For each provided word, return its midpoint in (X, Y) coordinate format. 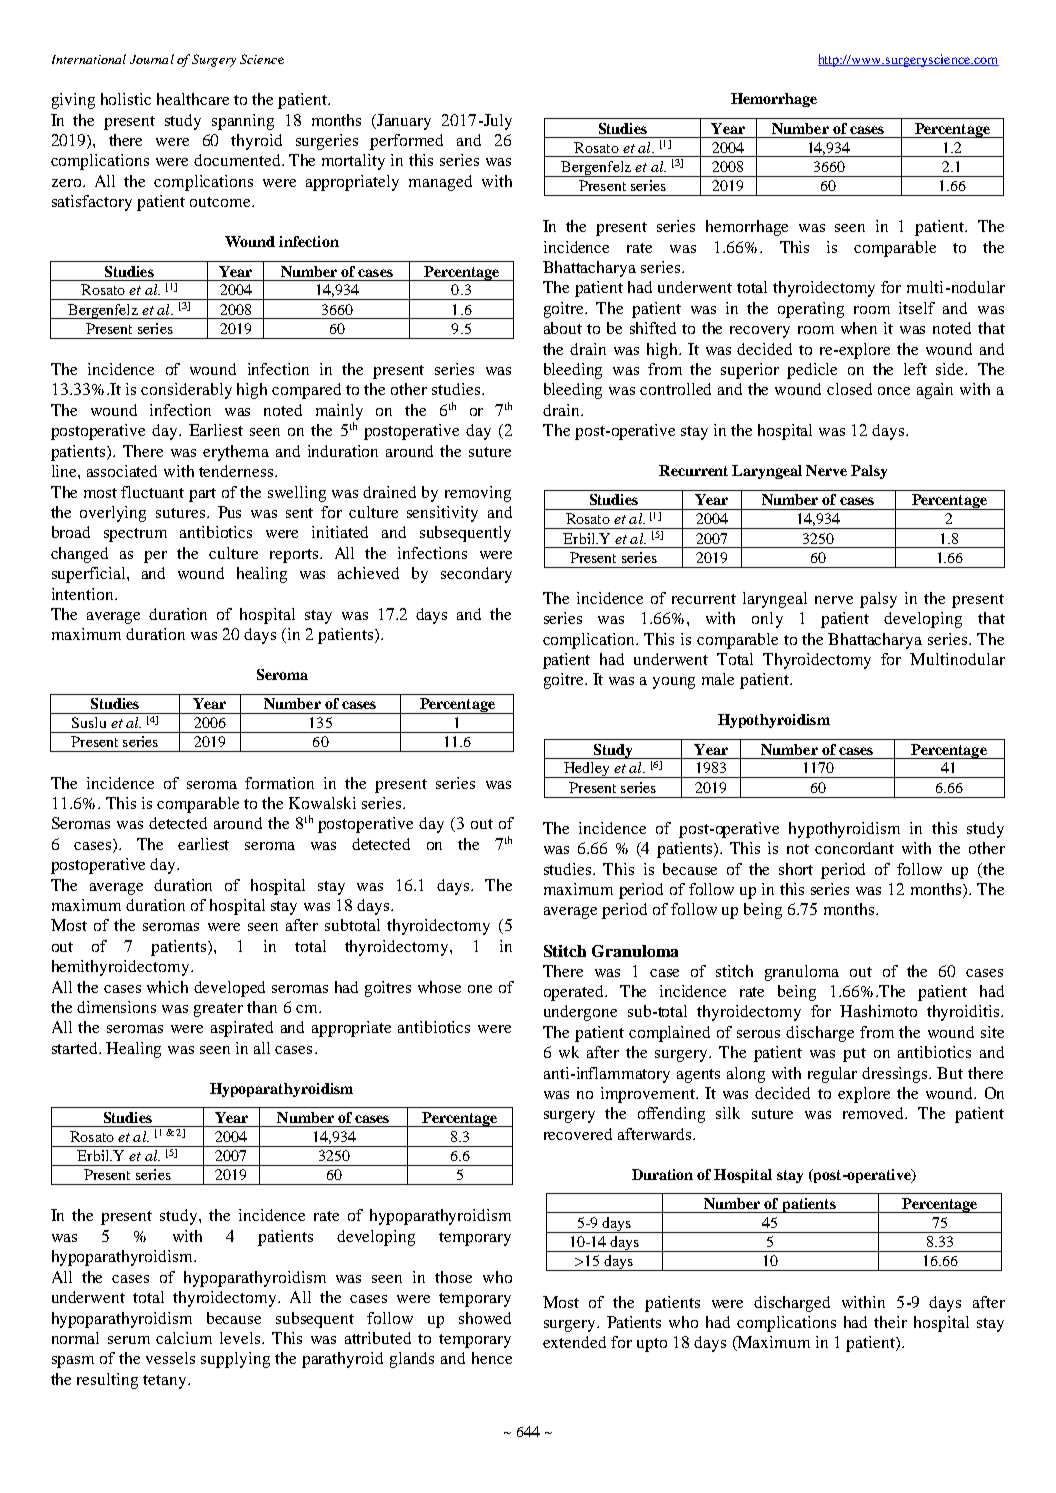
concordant (854, 848)
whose (439, 987)
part (202, 495)
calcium (184, 1338)
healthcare (193, 99)
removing (478, 494)
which (167, 987)
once (894, 391)
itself (917, 308)
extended (574, 1342)
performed (406, 142)
